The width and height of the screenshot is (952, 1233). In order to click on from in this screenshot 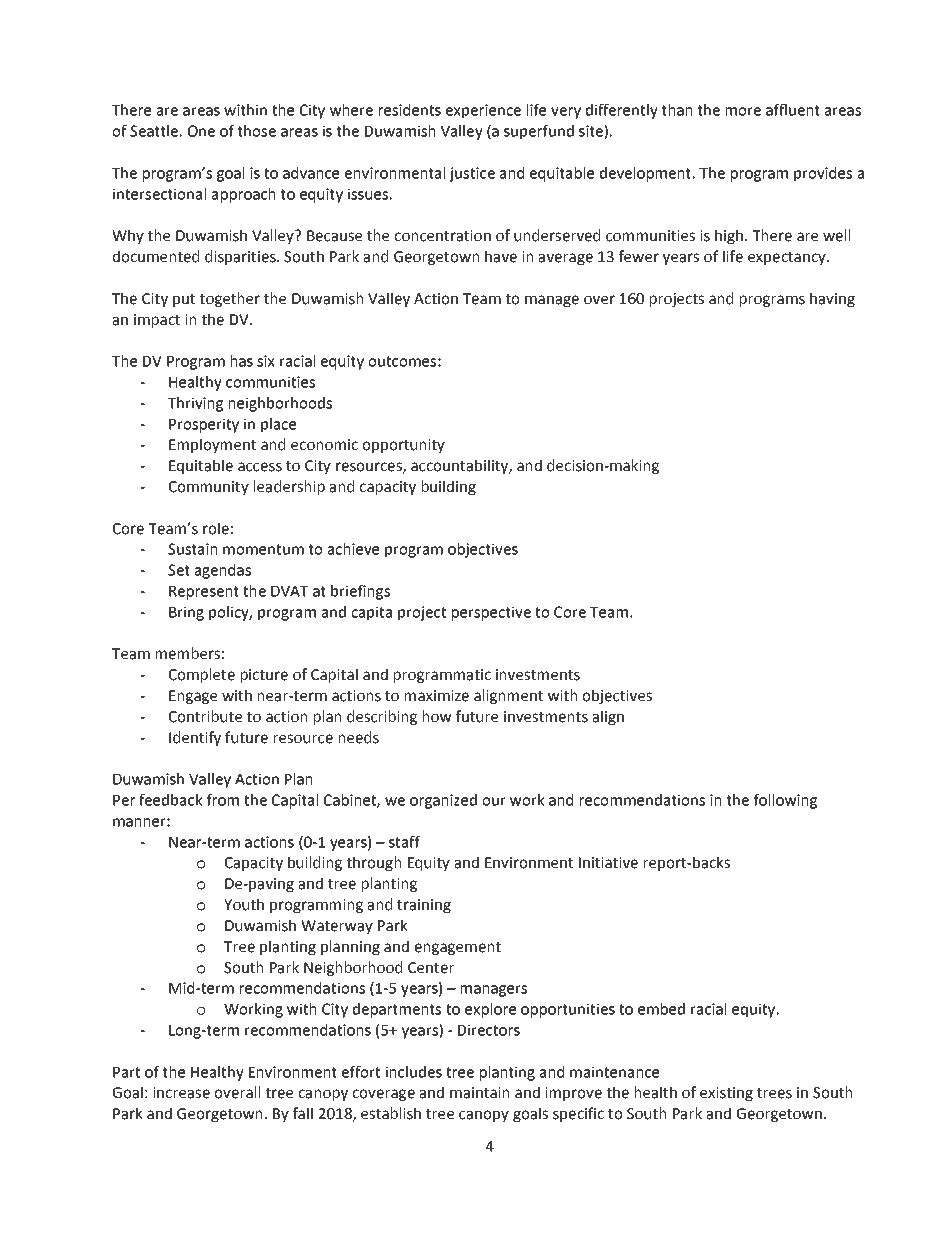, I will do `click(223, 800)`.
